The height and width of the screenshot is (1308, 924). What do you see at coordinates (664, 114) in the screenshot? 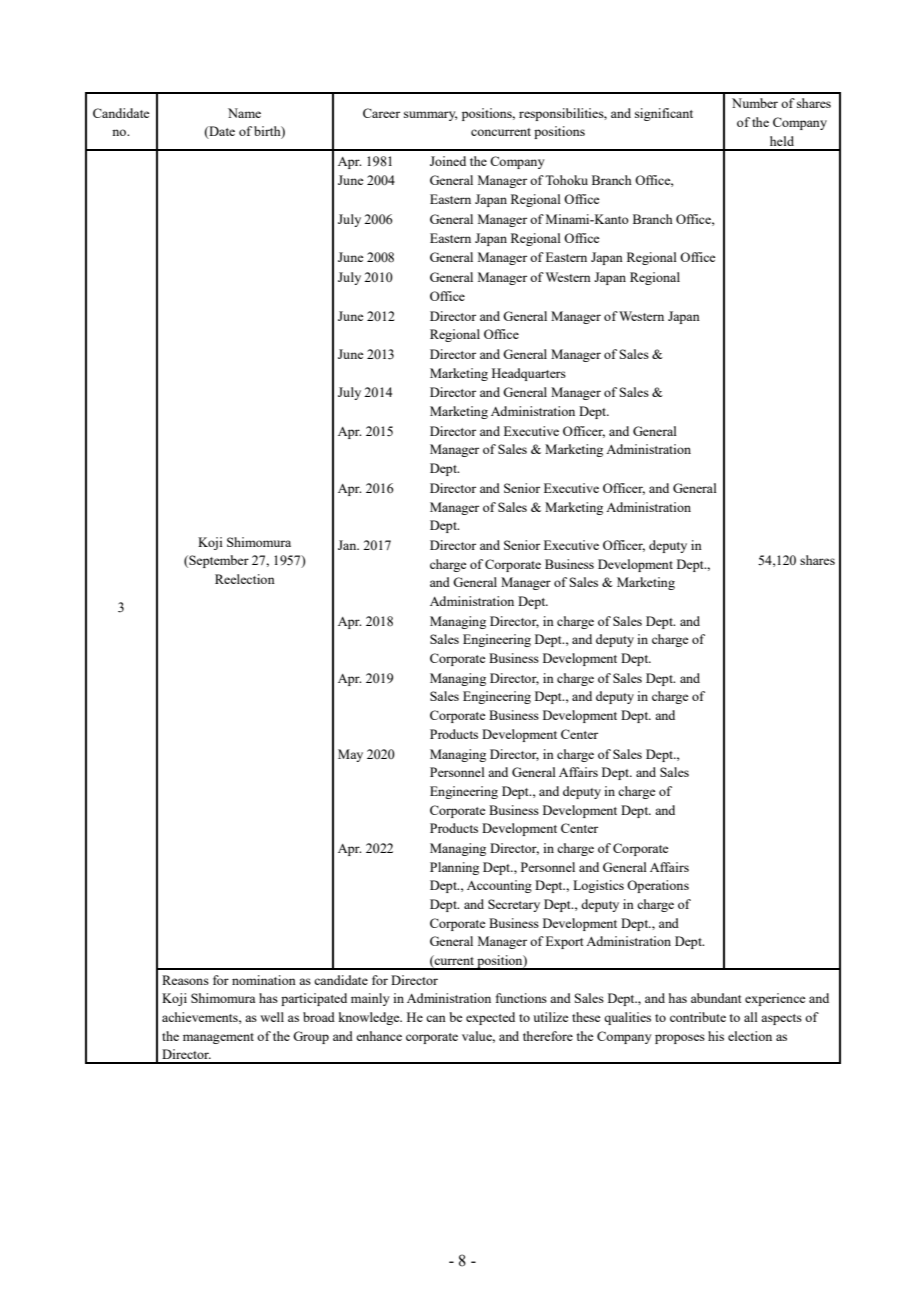
I see `significant` at bounding box center [664, 114].
